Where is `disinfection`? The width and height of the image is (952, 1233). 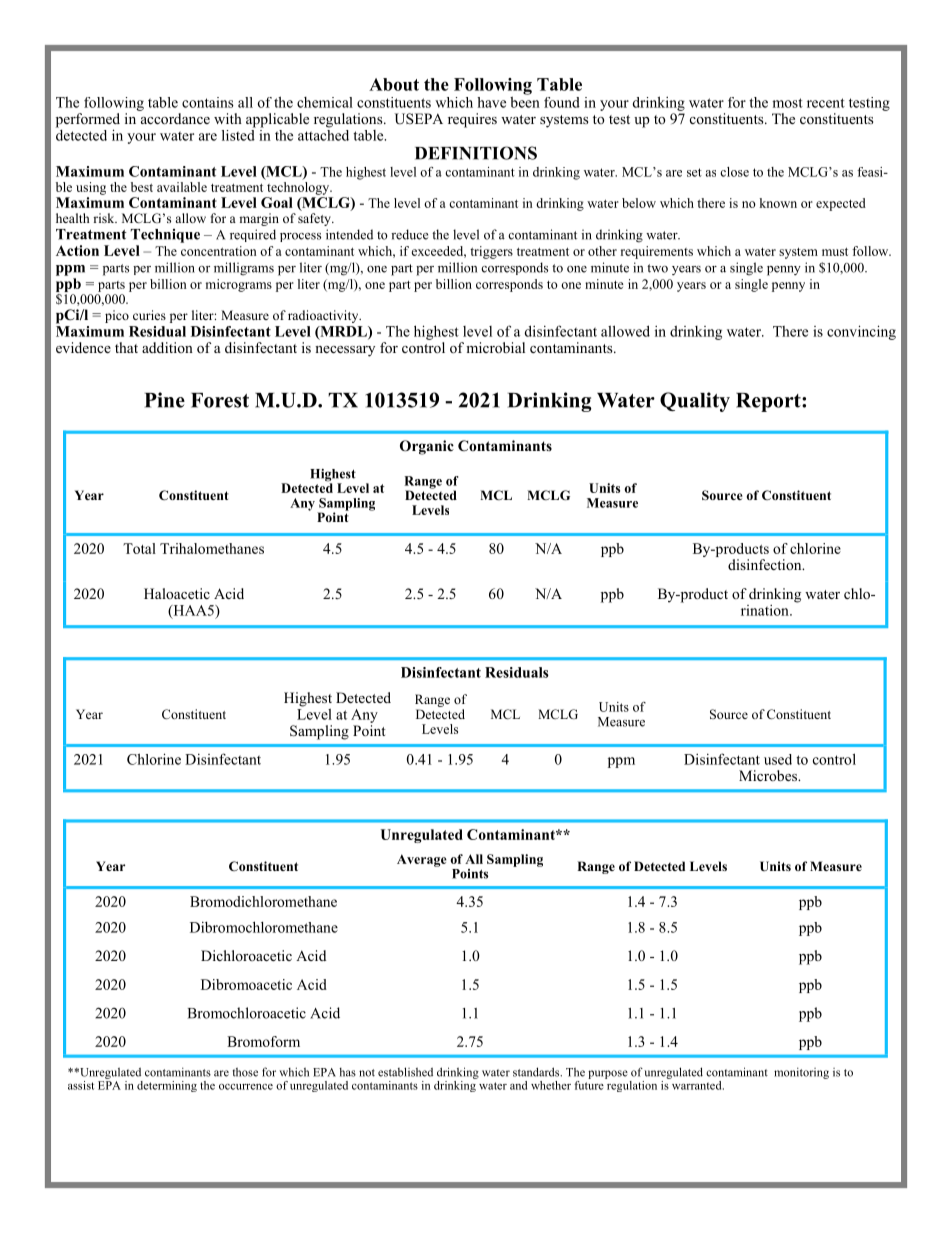
disinfection is located at coordinates (766, 564).
